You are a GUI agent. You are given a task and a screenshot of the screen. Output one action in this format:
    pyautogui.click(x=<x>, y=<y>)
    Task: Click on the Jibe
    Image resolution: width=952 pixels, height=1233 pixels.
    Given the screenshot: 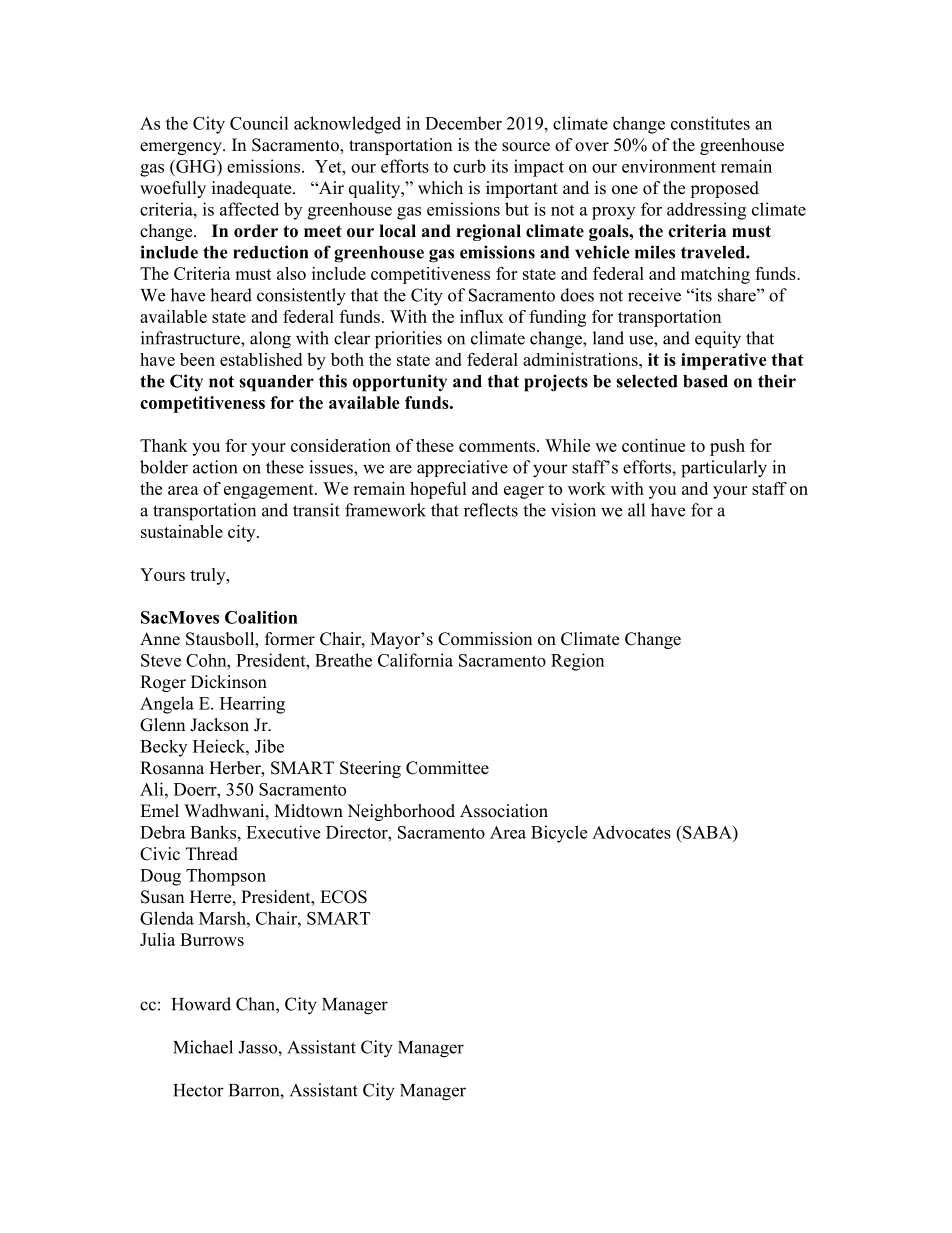 What is the action you would take?
    pyautogui.click(x=269, y=746)
